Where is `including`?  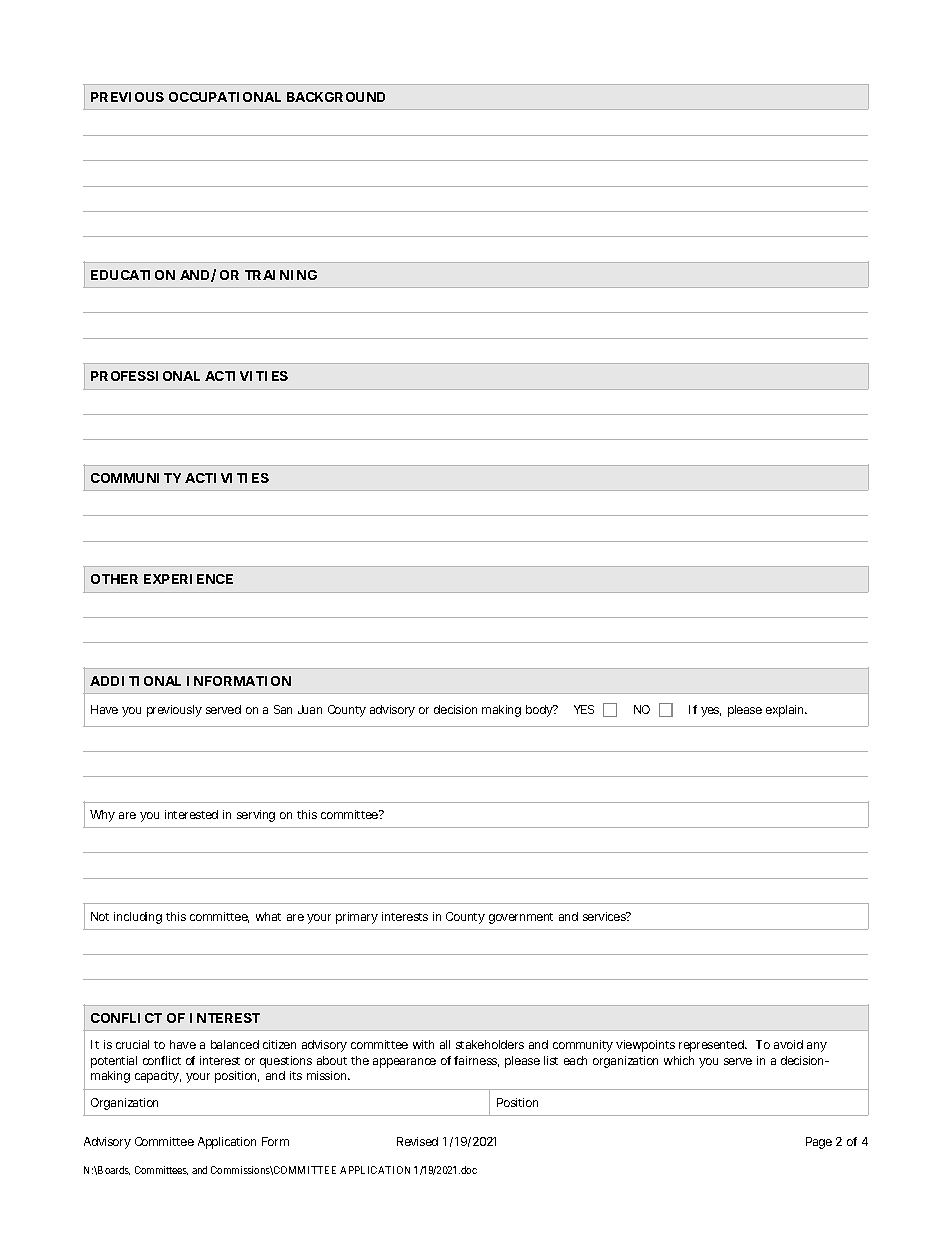
including is located at coordinates (138, 918).
